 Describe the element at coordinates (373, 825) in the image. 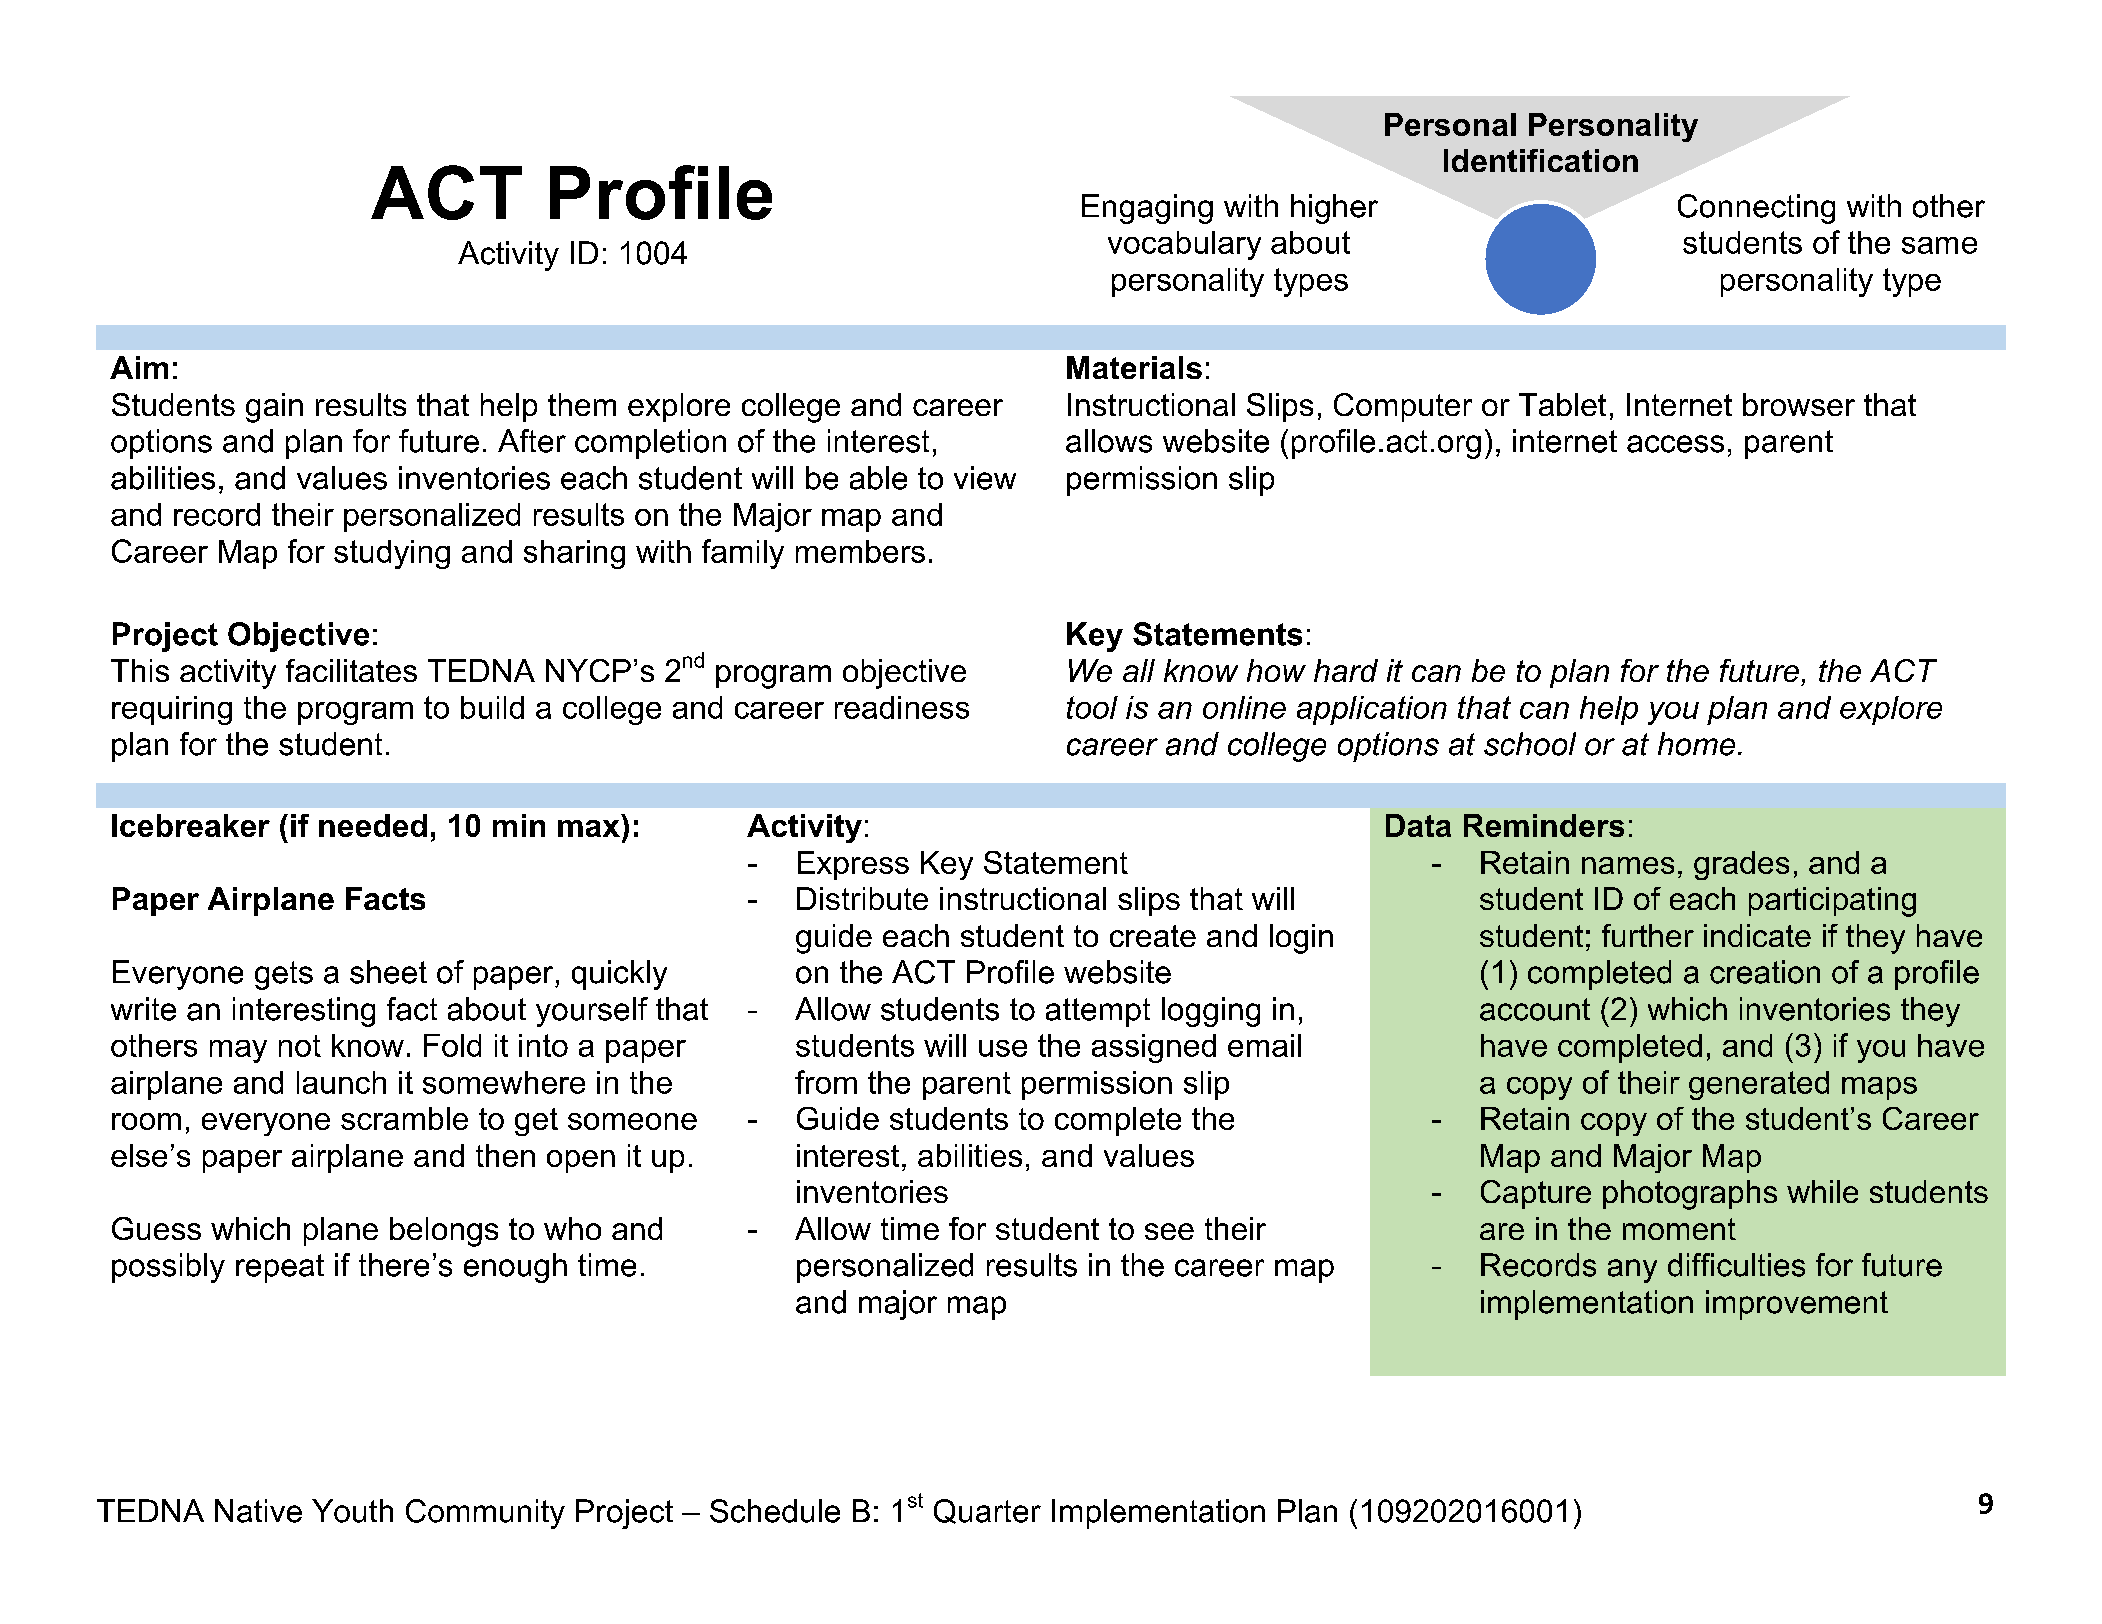

I see `needed` at that location.
